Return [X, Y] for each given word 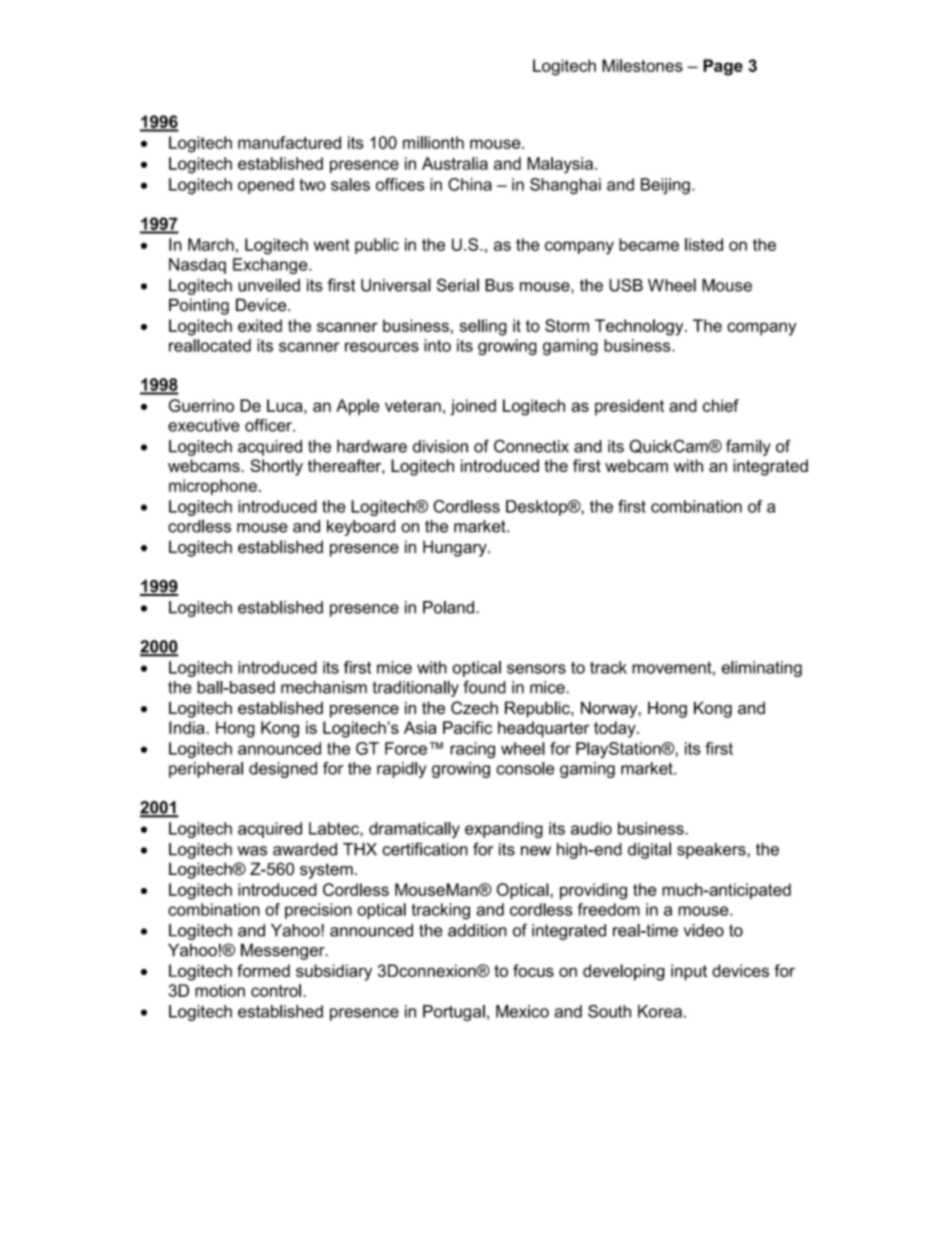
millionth [433, 142]
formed [263, 970]
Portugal [454, 1013]
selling [483, 327]
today [616, 729]
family [748, 447]
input [689, 972]
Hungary [456, 548]
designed [283, 770]
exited [260, 325]
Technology [640, 327]
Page [723, 67]
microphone [213, 487]
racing [472, 750]
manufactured [289, 142]
